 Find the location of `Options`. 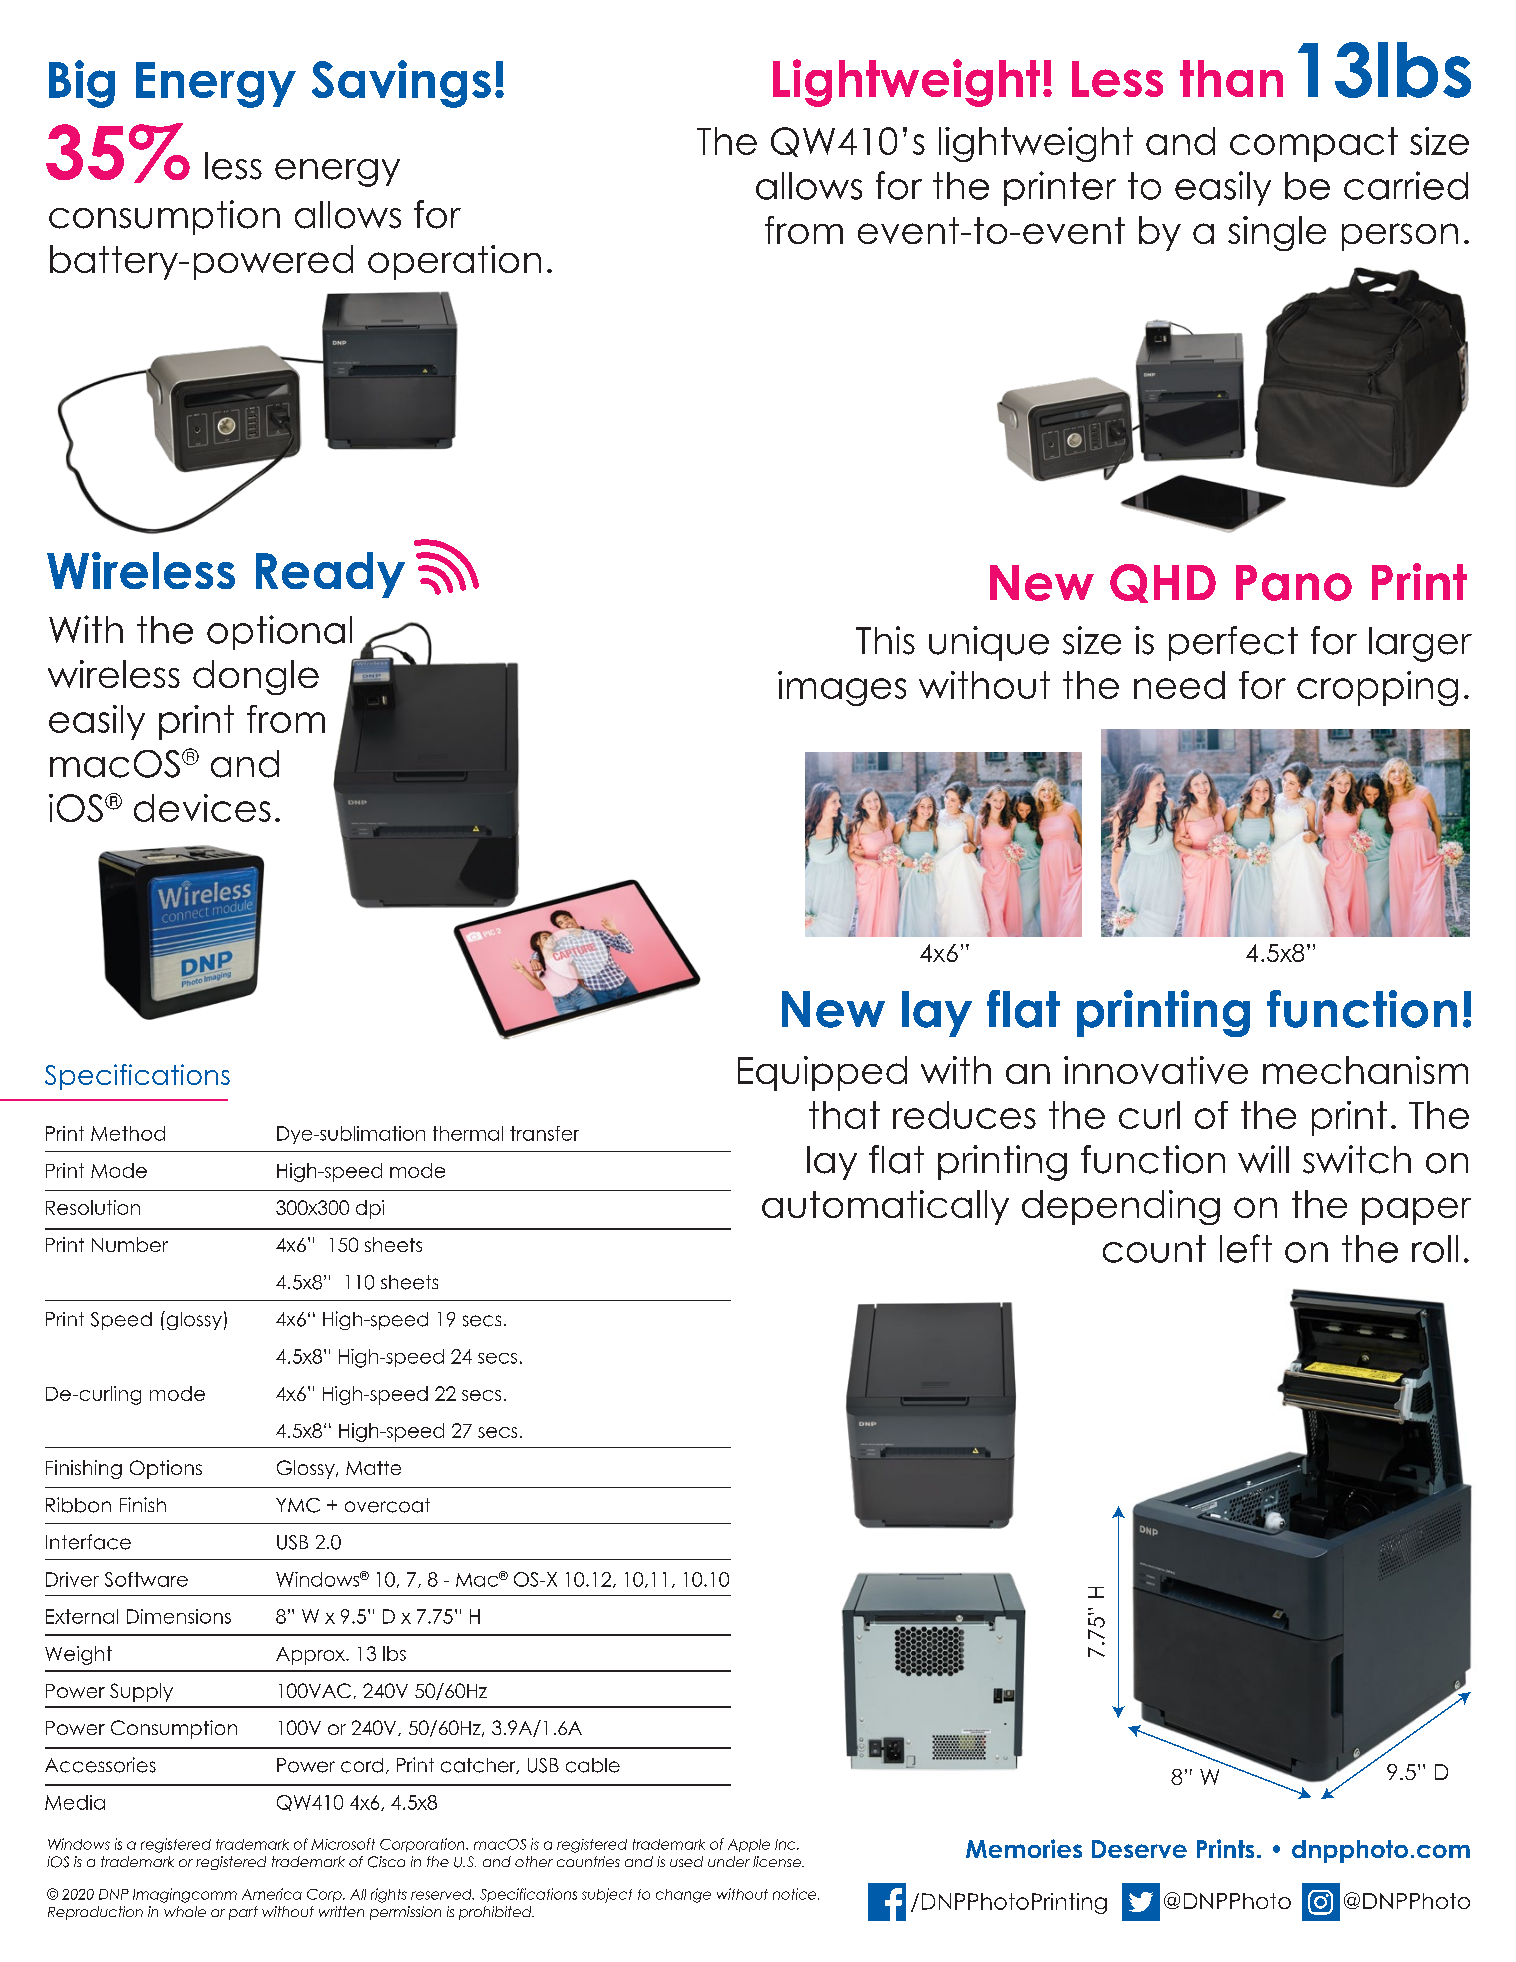

Options is located at coordinates (166, 1469).
